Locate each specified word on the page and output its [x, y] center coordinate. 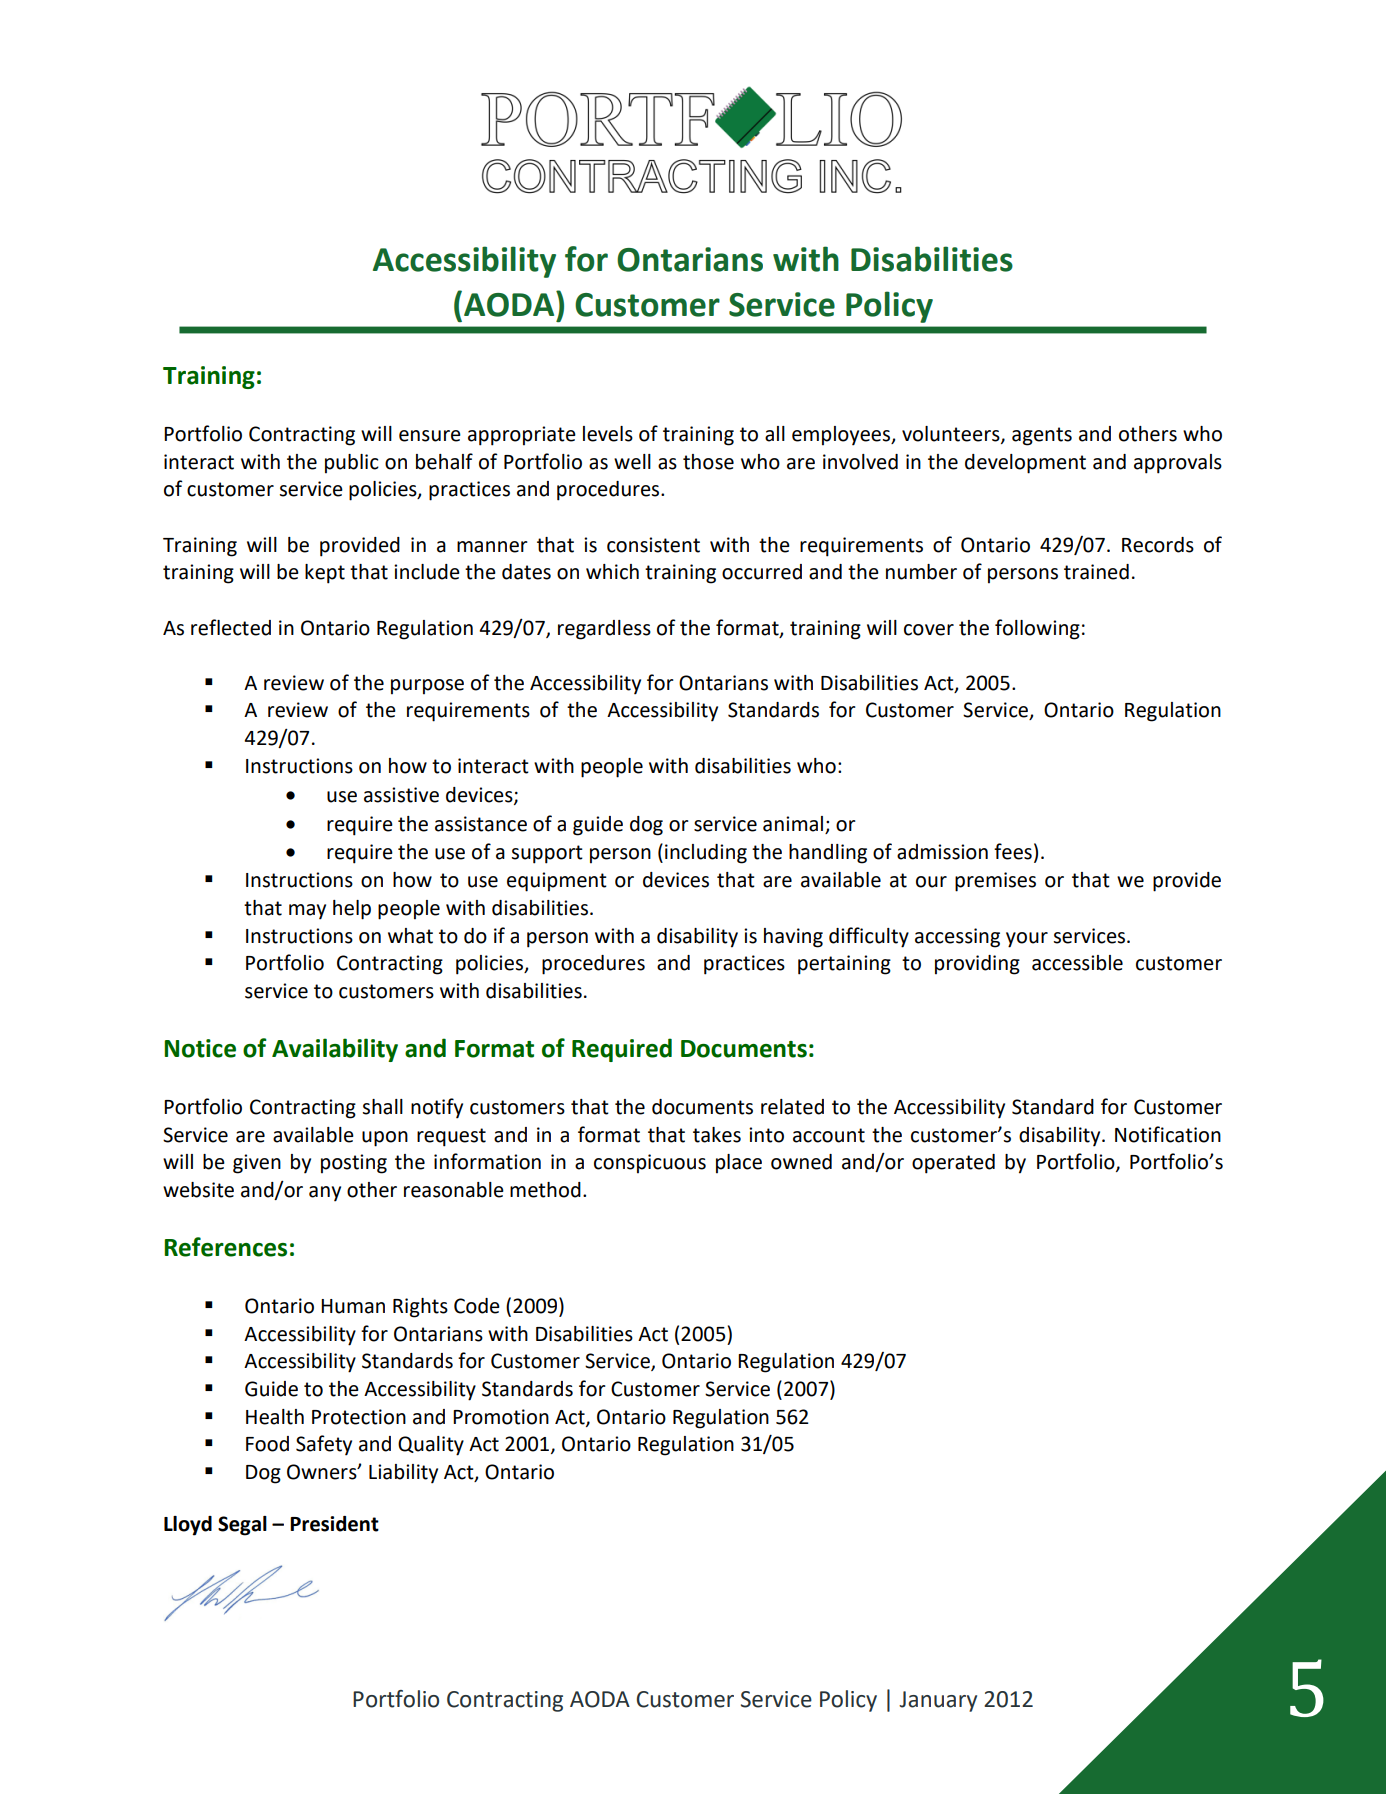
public [352, 464]
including [706, 854]
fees [1013, 851]
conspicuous [650, 1164]
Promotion [501, 1417]
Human [353, 1306]
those [708, 462]
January [938, 1701]
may [307, 912]
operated [953, 1164]
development [1025, 464]
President [334, 1524]
